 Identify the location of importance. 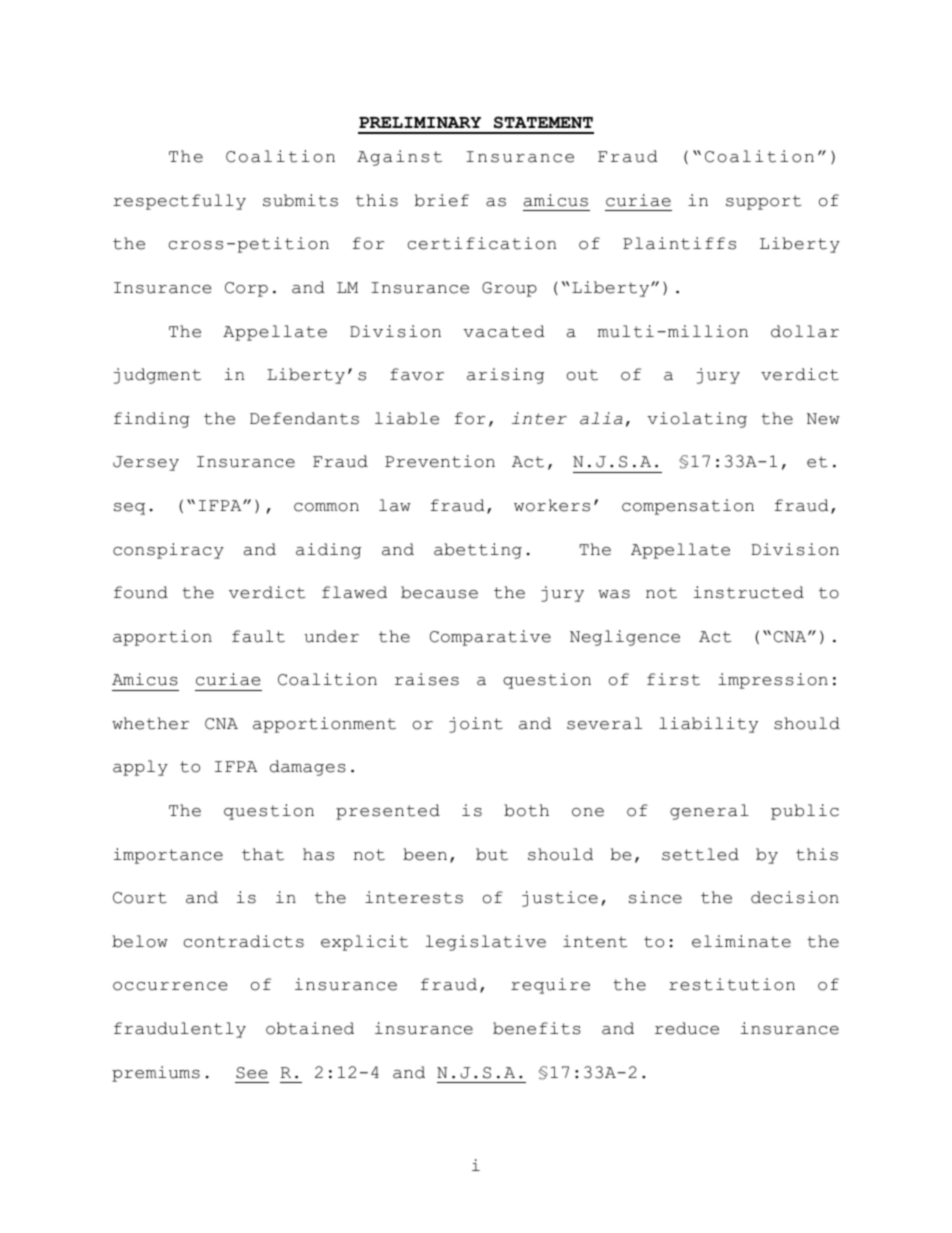
(168, 856).
